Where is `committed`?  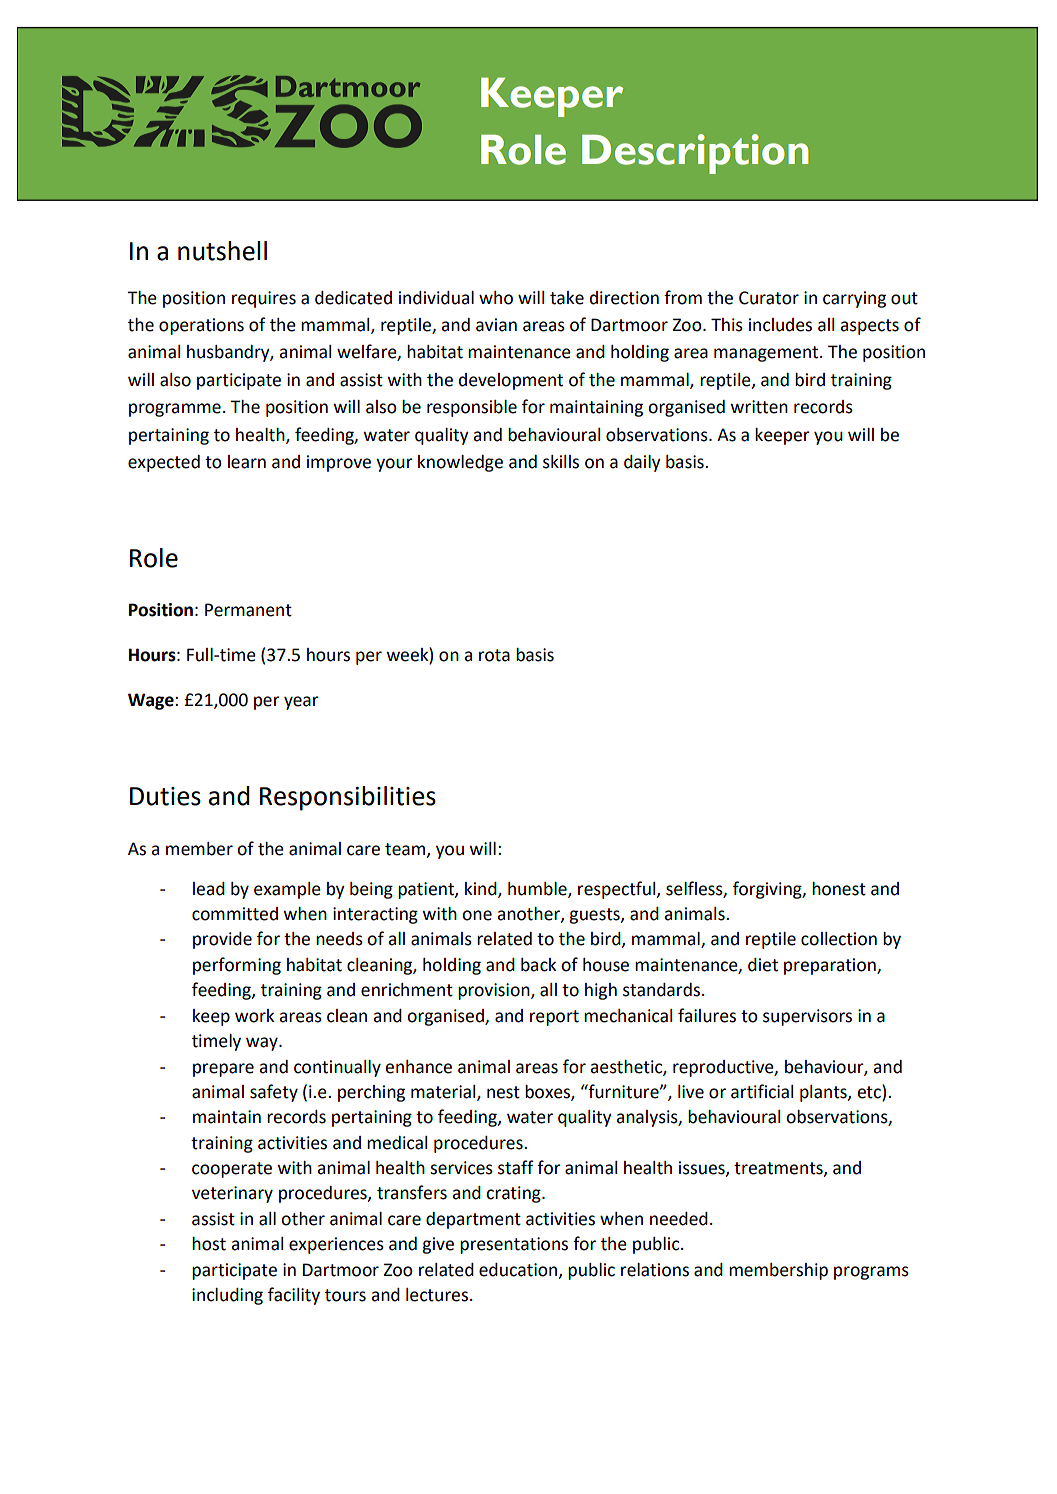 committed is located at coordinates (235, 914).
